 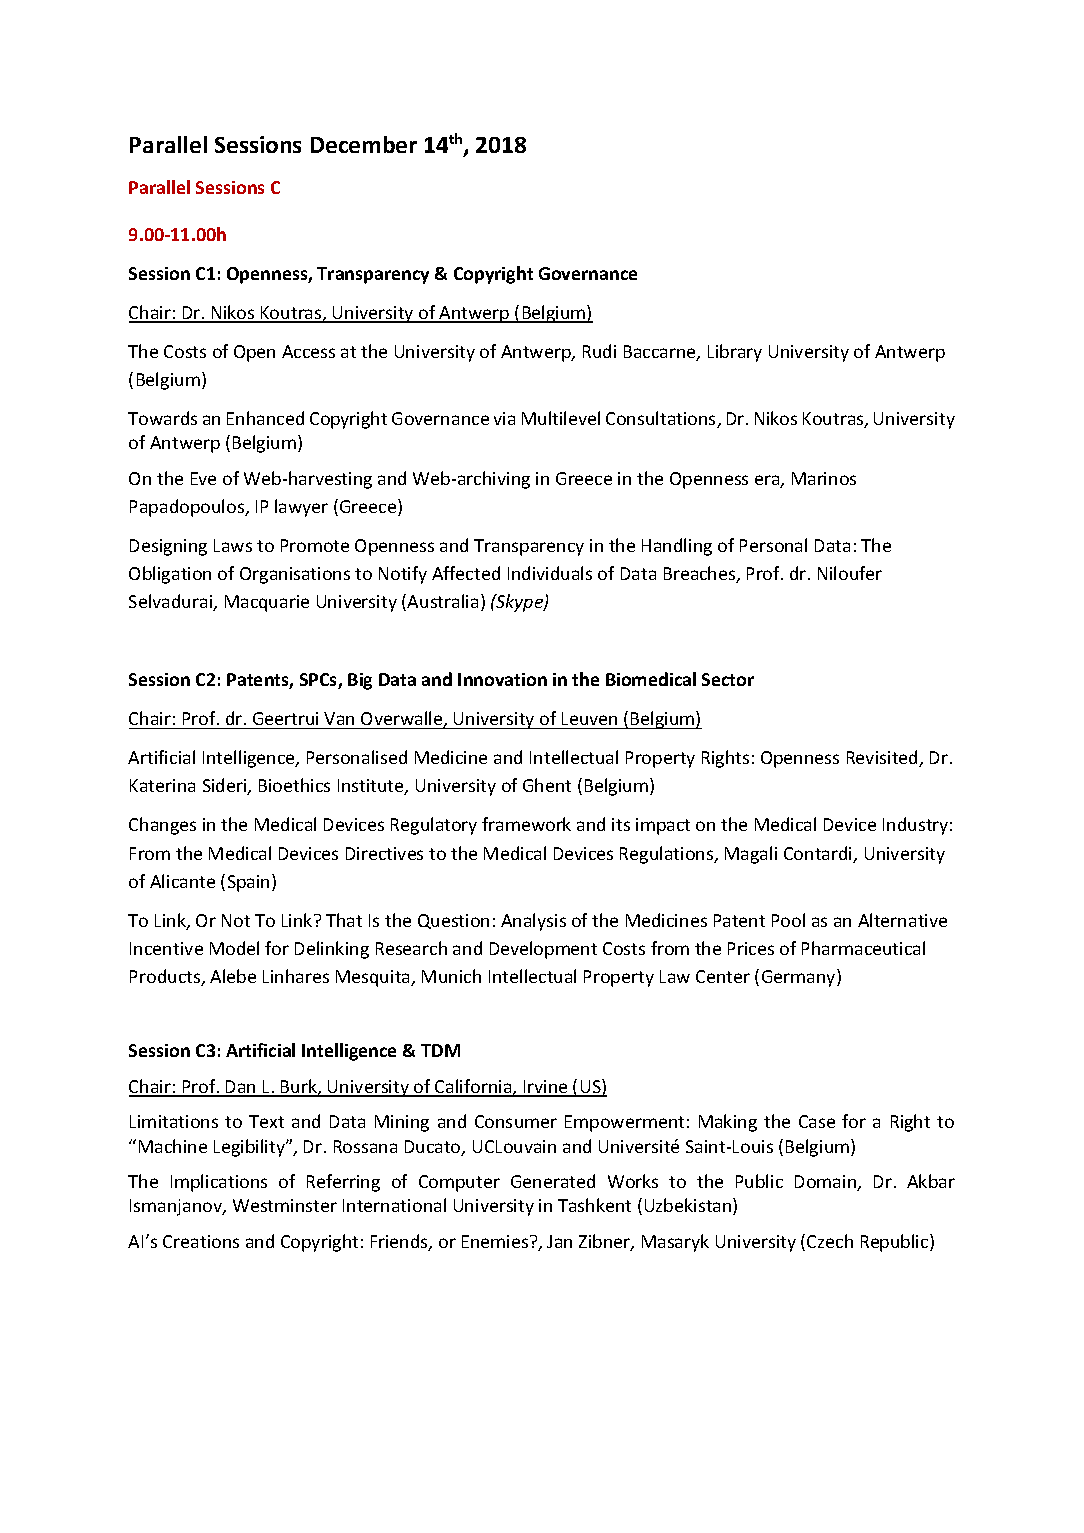 I want to click on Consultations, so click(x=662, y=419).
